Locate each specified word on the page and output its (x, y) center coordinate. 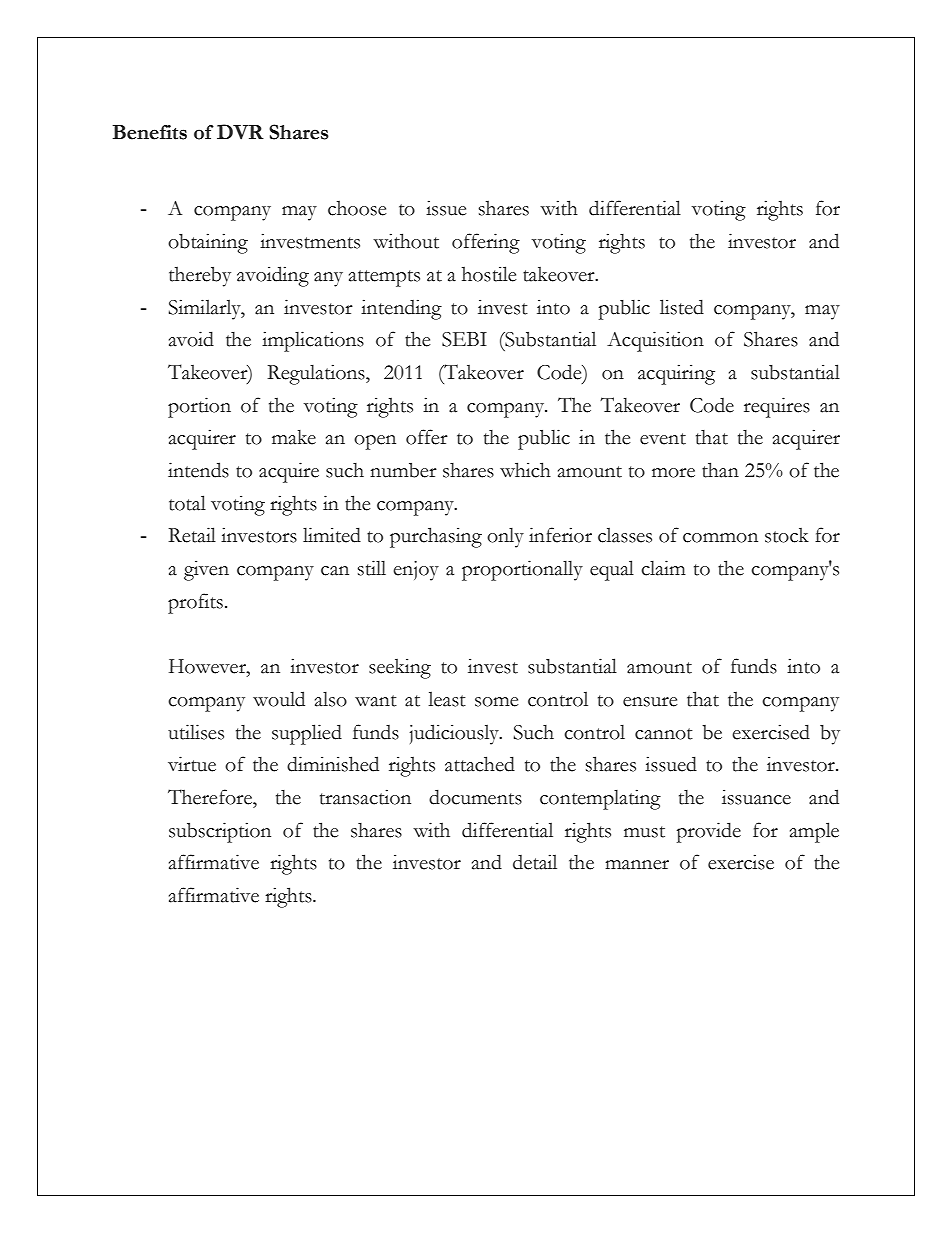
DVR (240, 132)
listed (682, 307)
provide (709, 832)
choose (357, 208)
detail (535, 862)
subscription (220, 832)
